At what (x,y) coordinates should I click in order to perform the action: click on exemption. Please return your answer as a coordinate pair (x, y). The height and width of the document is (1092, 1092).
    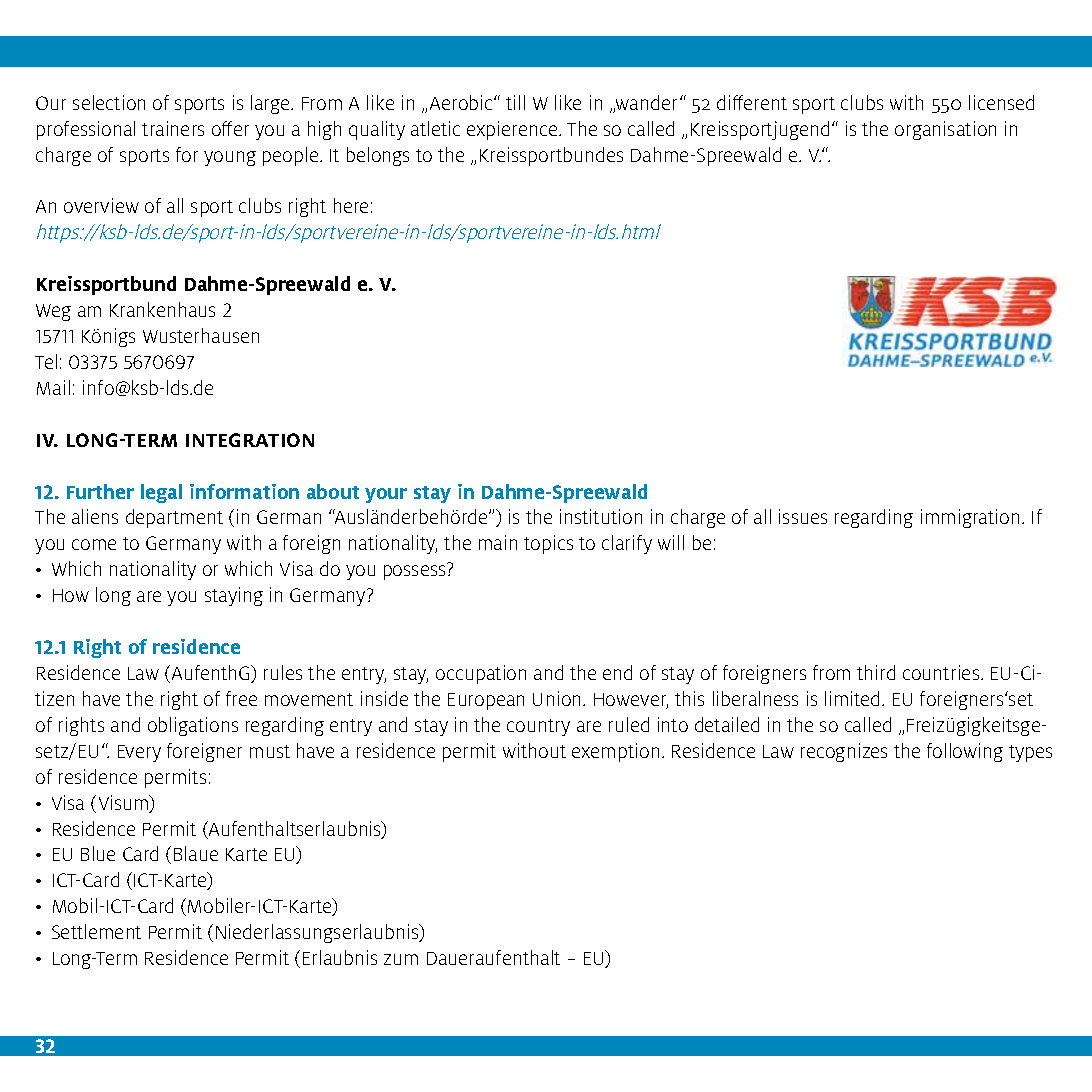
    Looking at the image, I should click on (615, 752).
